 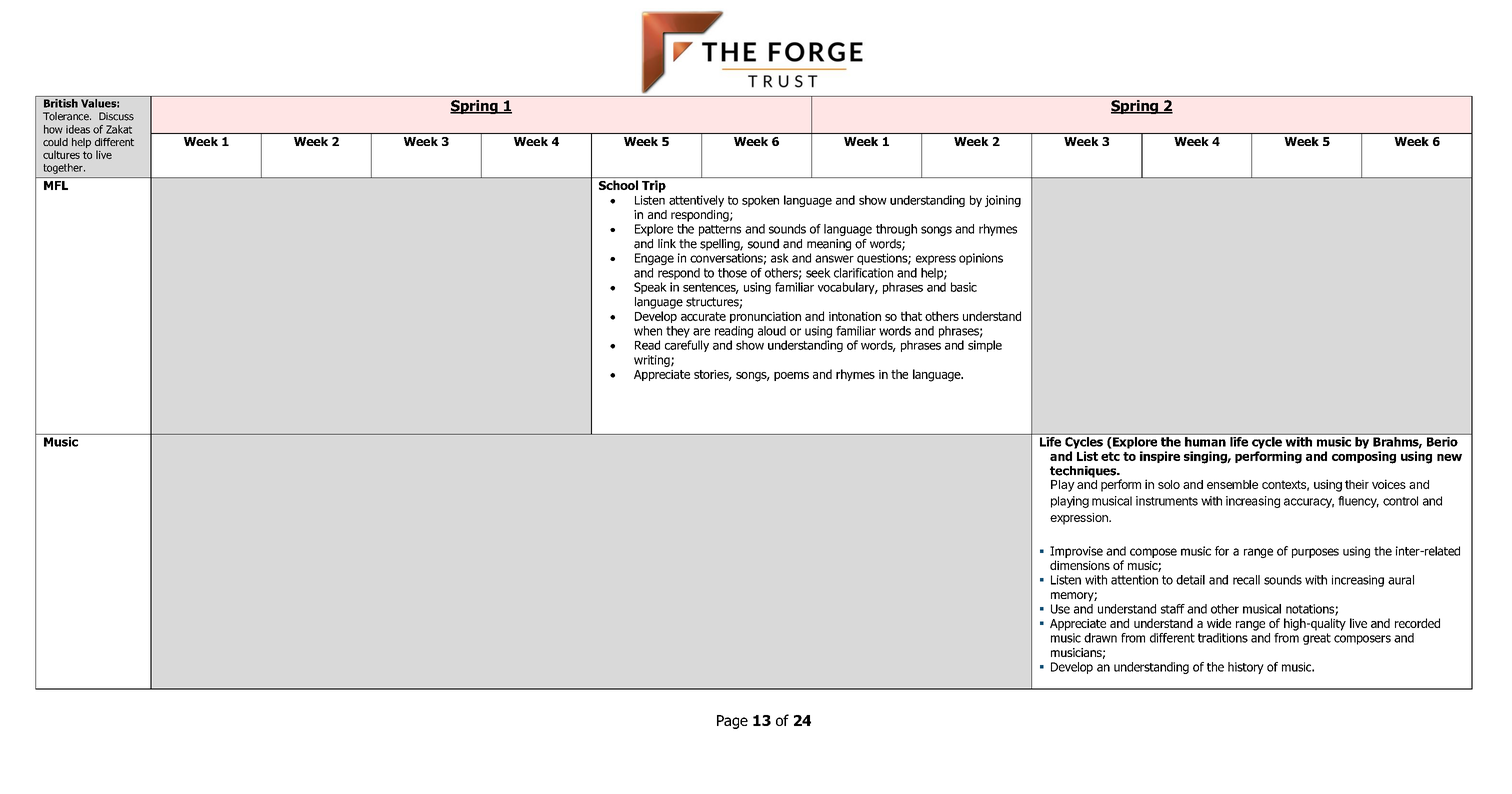 What do you see at coordinates (687, 346) in the document?
I see `carefully` at bounding box center [687, 346].
